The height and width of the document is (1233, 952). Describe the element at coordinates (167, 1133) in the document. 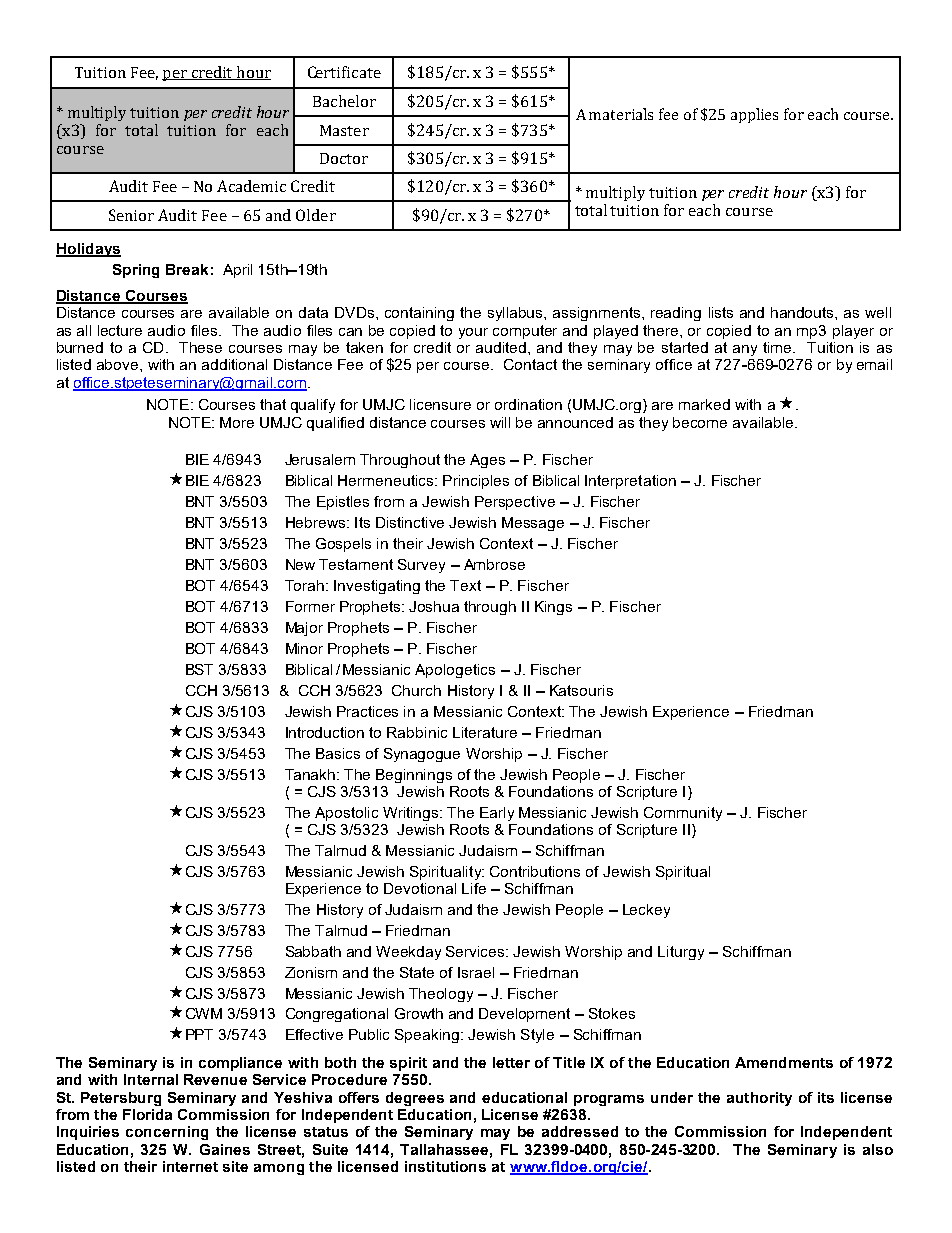

I see `concerning` at that location.
